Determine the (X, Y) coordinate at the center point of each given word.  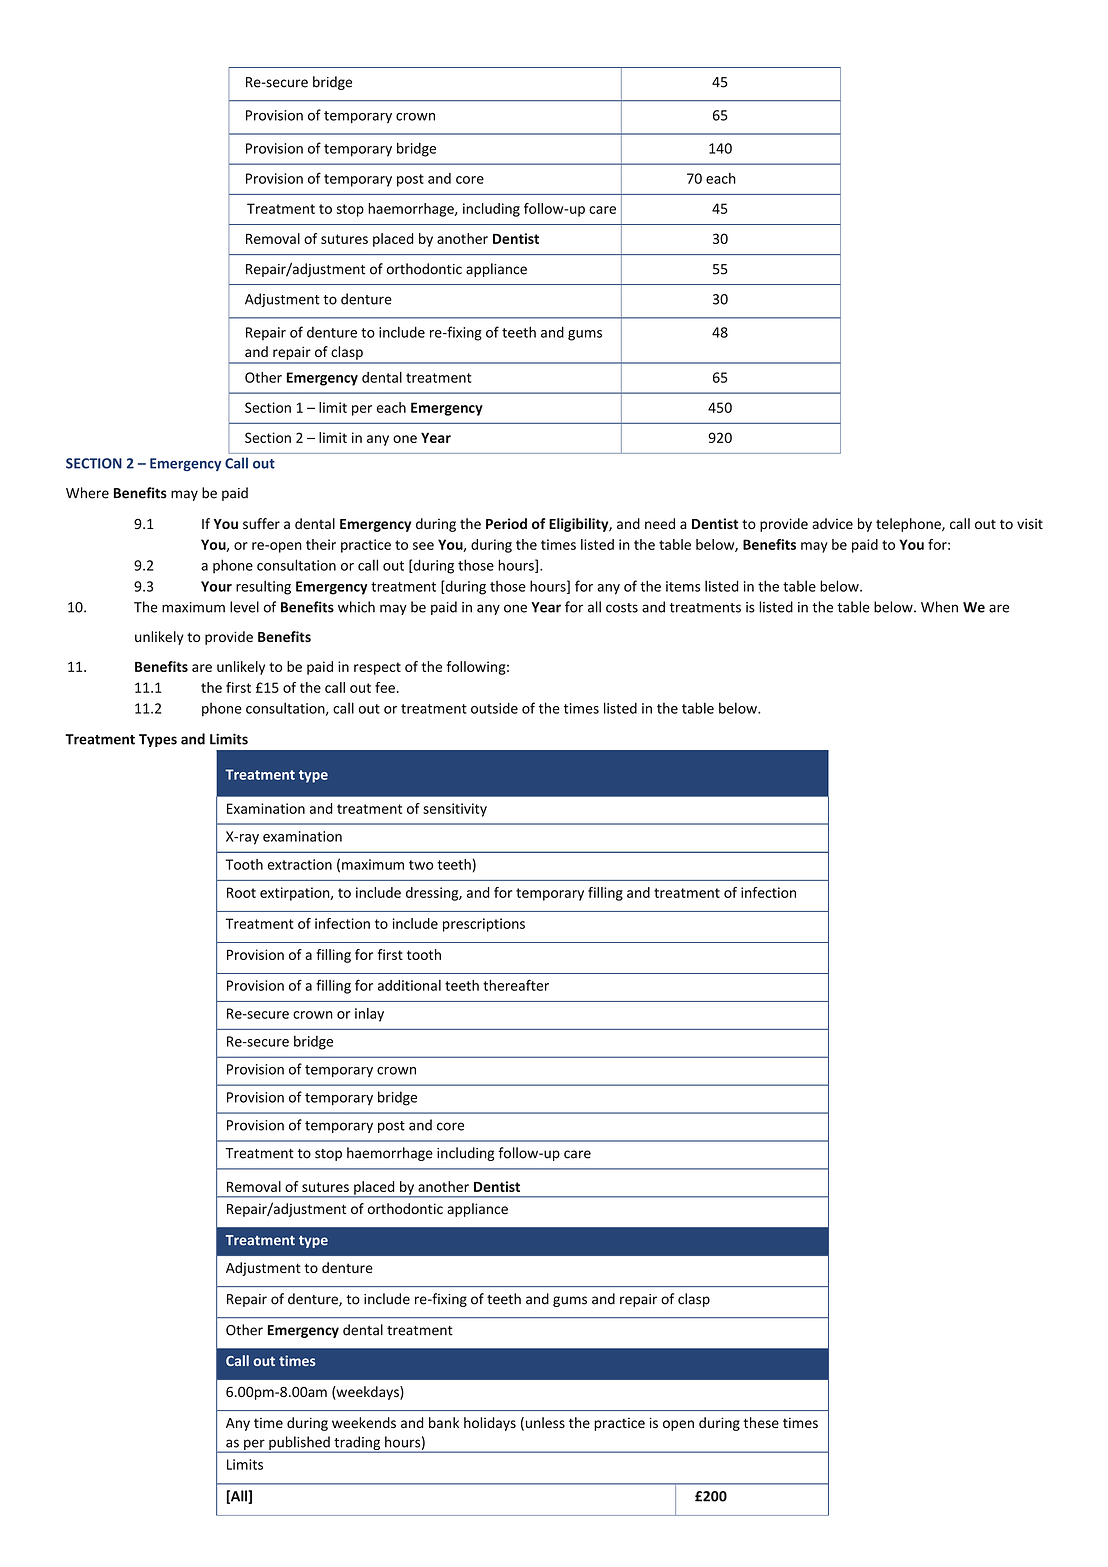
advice (832, 523)
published (299, 1444)
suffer (261, 523)
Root (241, 892)
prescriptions (484, 925)
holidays (490, 1424)
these (761, 1422)
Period (506, 523)
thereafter (516, 985)
